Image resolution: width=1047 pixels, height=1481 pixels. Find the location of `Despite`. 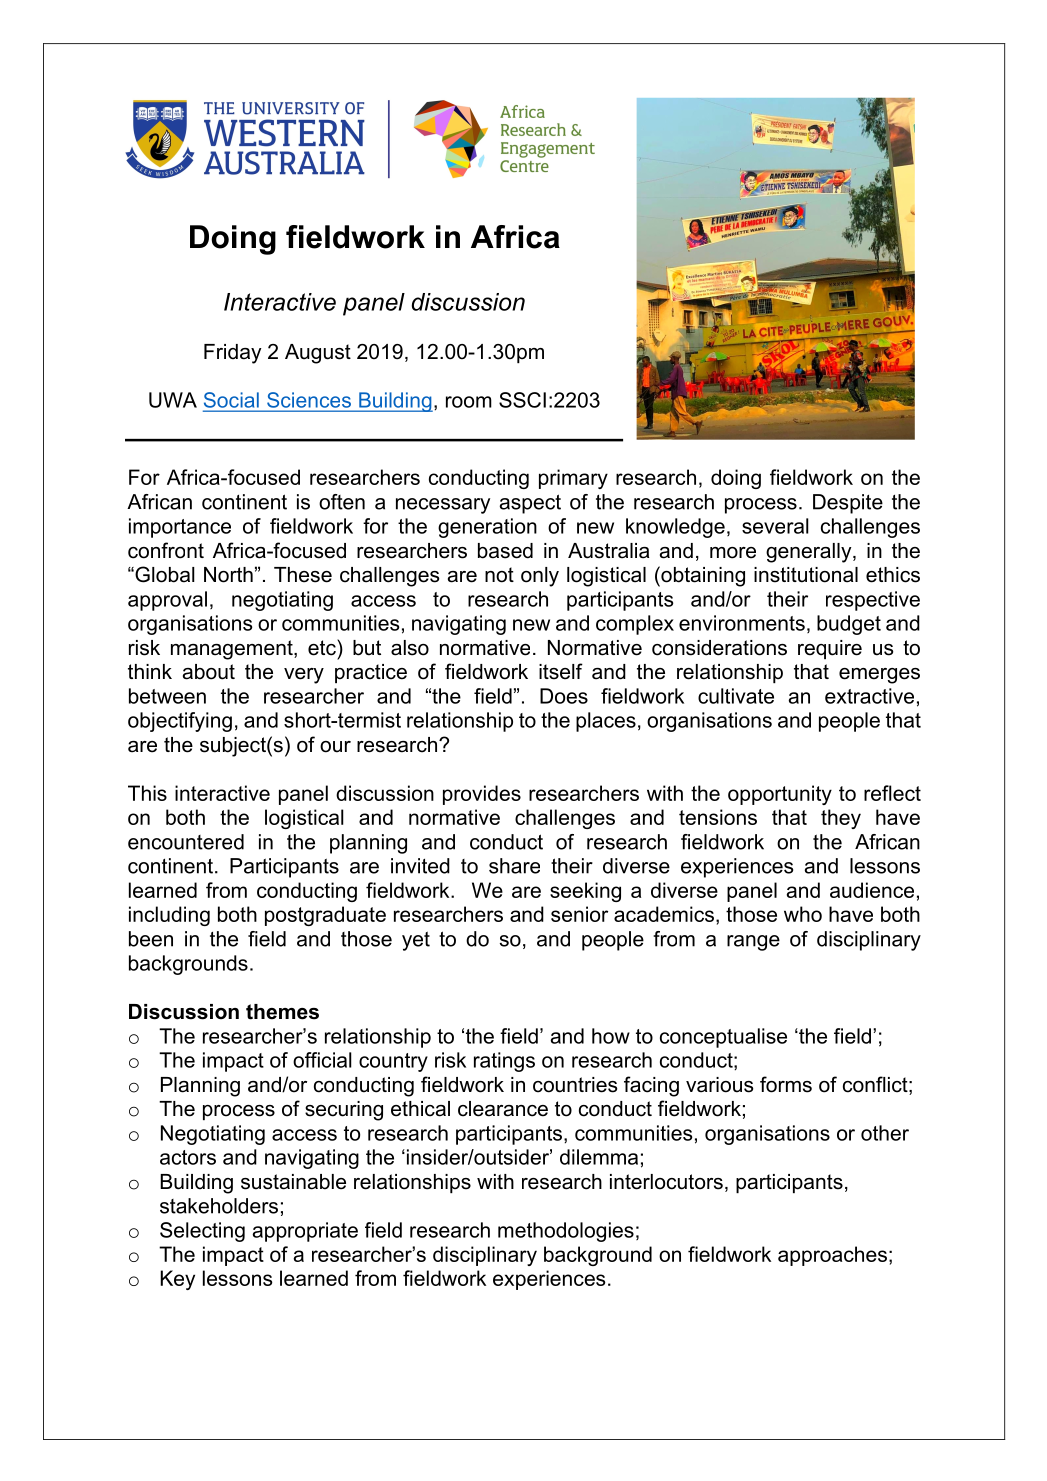

Despite is located at coordinates (848, 504).
